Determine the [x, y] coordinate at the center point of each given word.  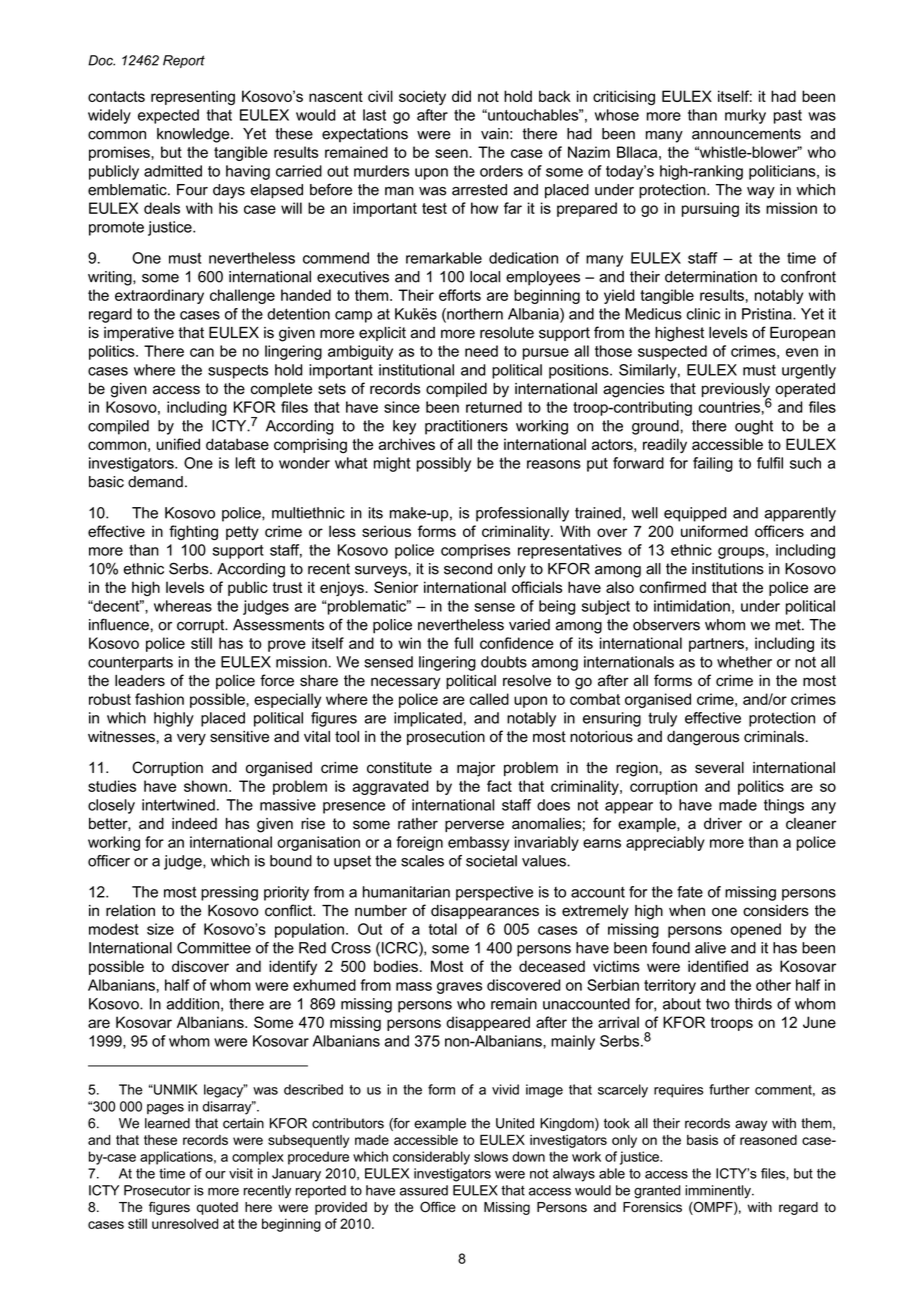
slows [491, 1156]
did [461, 96]
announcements [746, 134]
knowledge [194, 135]
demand [155, 482]
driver [723, 824]
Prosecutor [157, 1190]
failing [713, 464]
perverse [474, 826]
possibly [444, 464]
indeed [194, 824]
